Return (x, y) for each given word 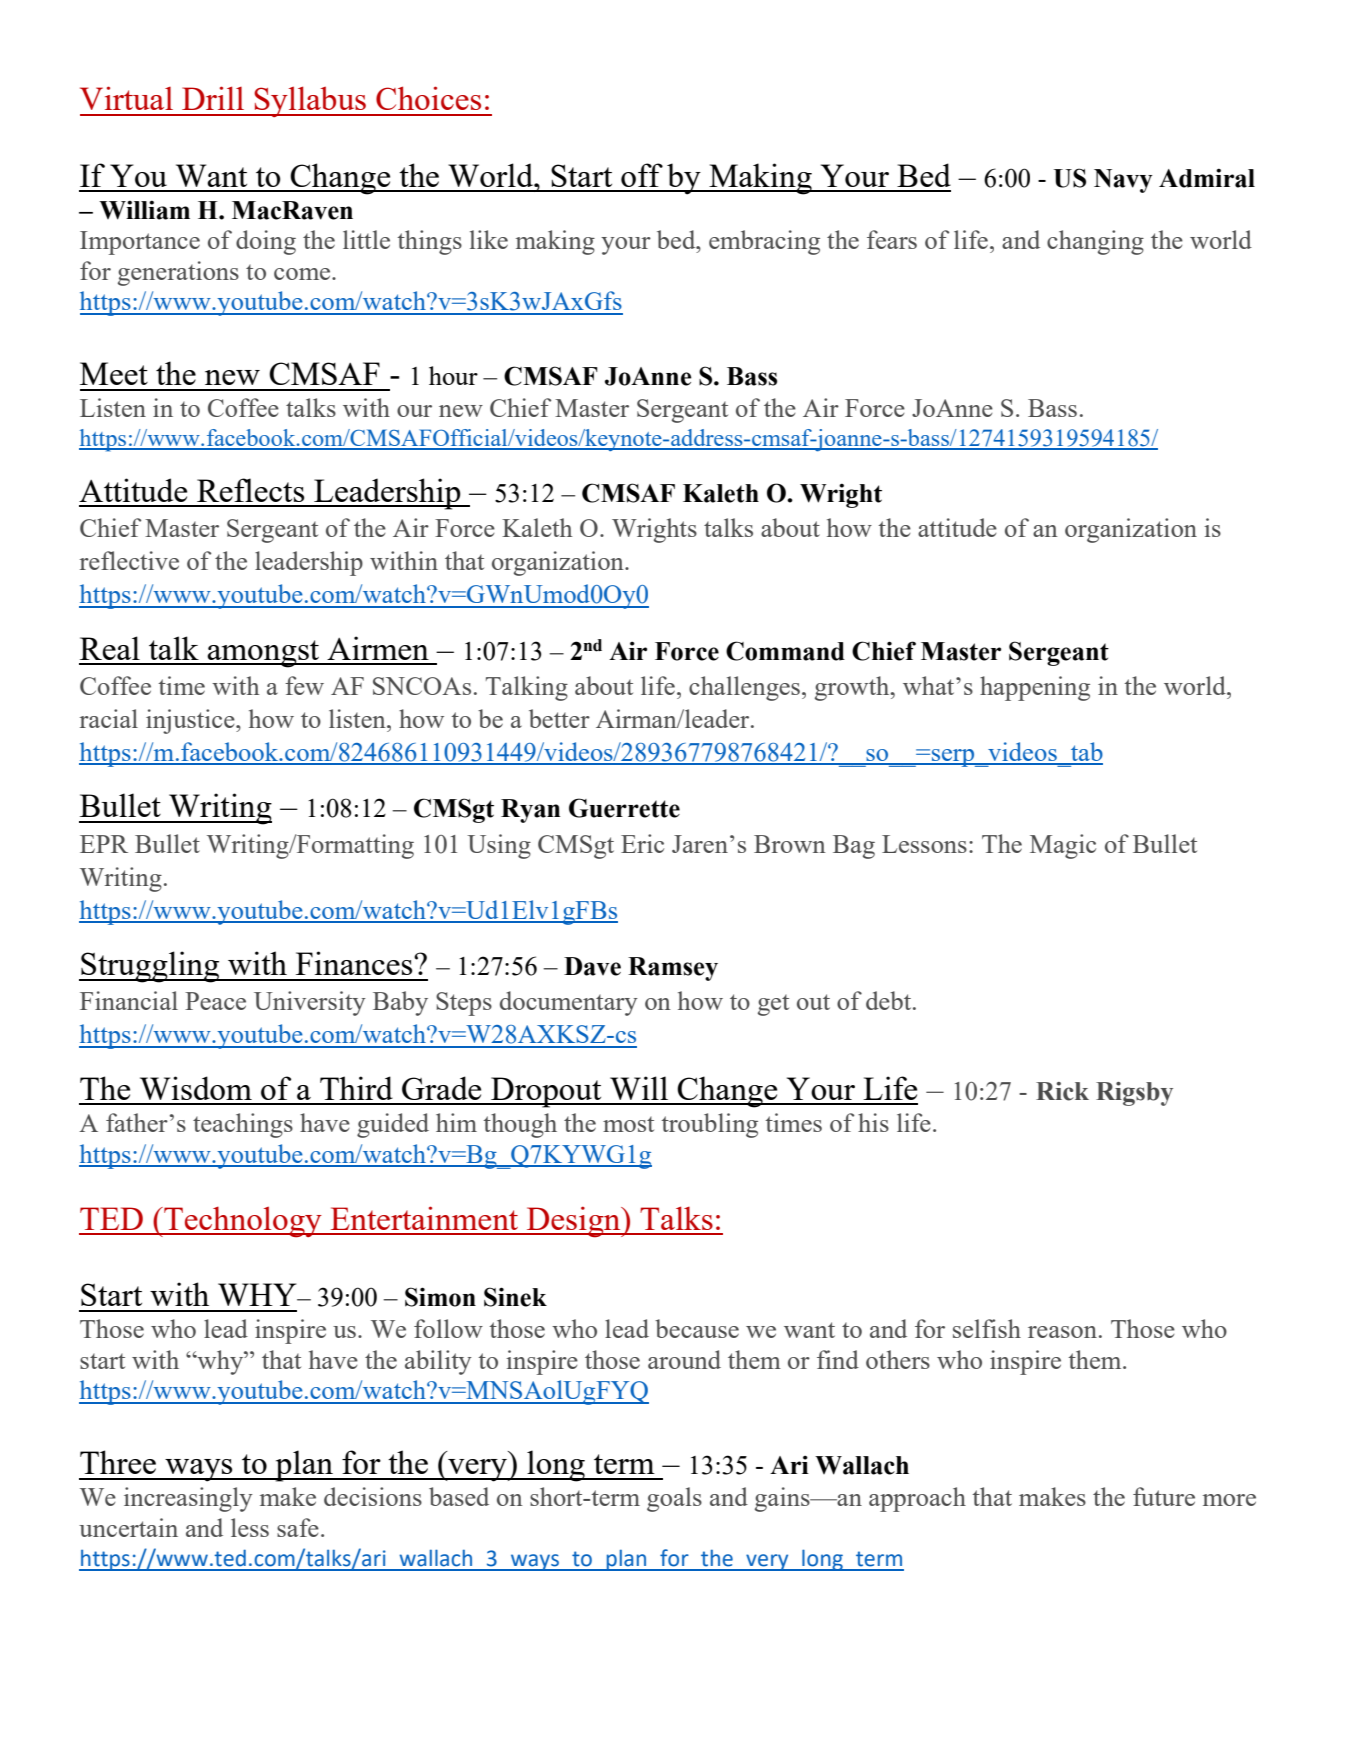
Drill (213, 98)
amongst (264, 654)
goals (674, 1499)
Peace (215, 1001)
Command (785, 651)
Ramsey (673, 969)
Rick (1062, 1091)
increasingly (188, 1499)
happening (1035, 688)
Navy (1123, 181)
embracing (764, 242)
